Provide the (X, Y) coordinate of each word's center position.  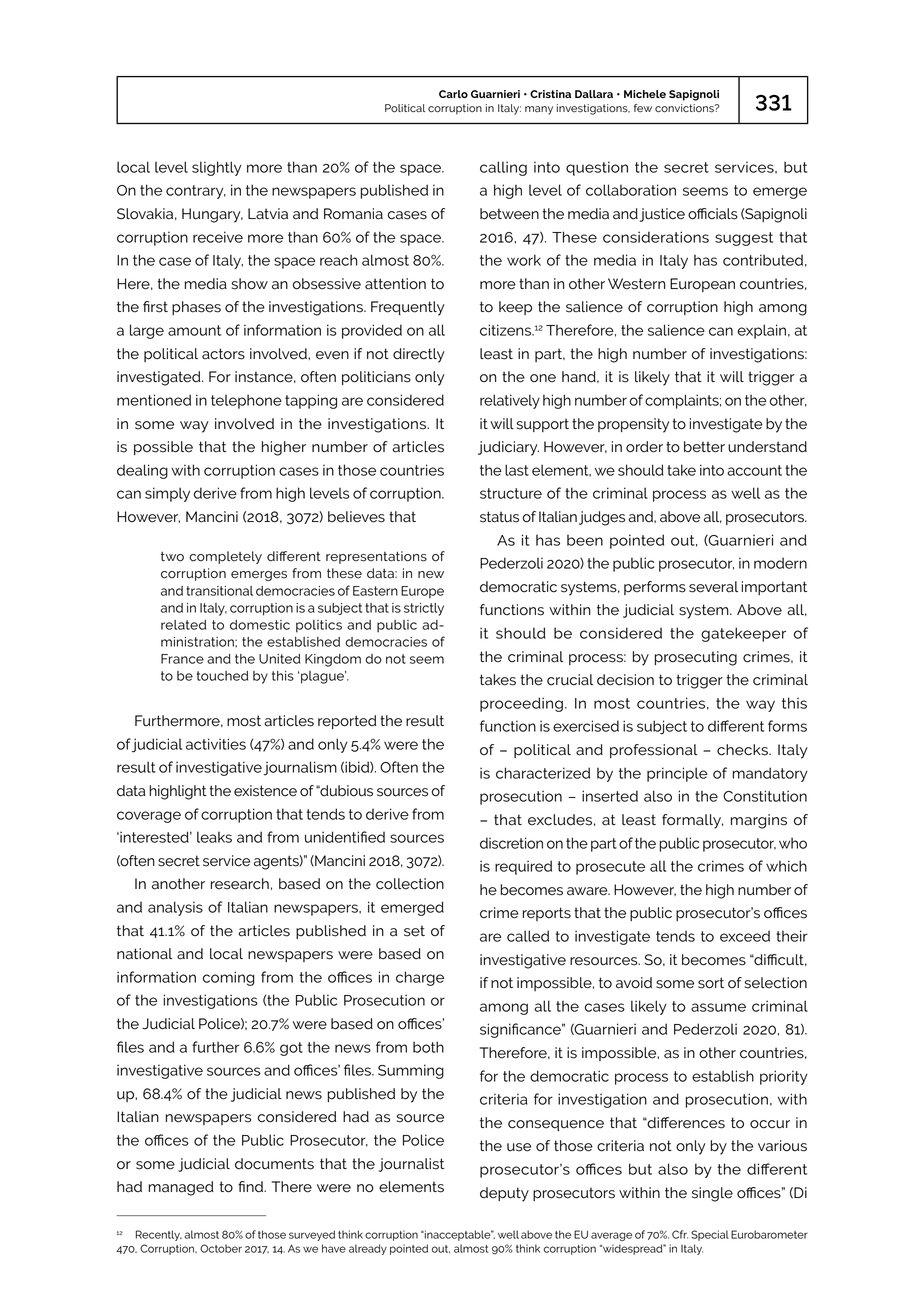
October (221, 1248)
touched (222, 676)
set (414, 931)
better (704, 447)
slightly (217, 168)
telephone (246, 401)
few (643, 108)
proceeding (521, 704)
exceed (745, 936)
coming (229, 978)
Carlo (453, 94)
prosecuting (696, 658)
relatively (510, 401)
